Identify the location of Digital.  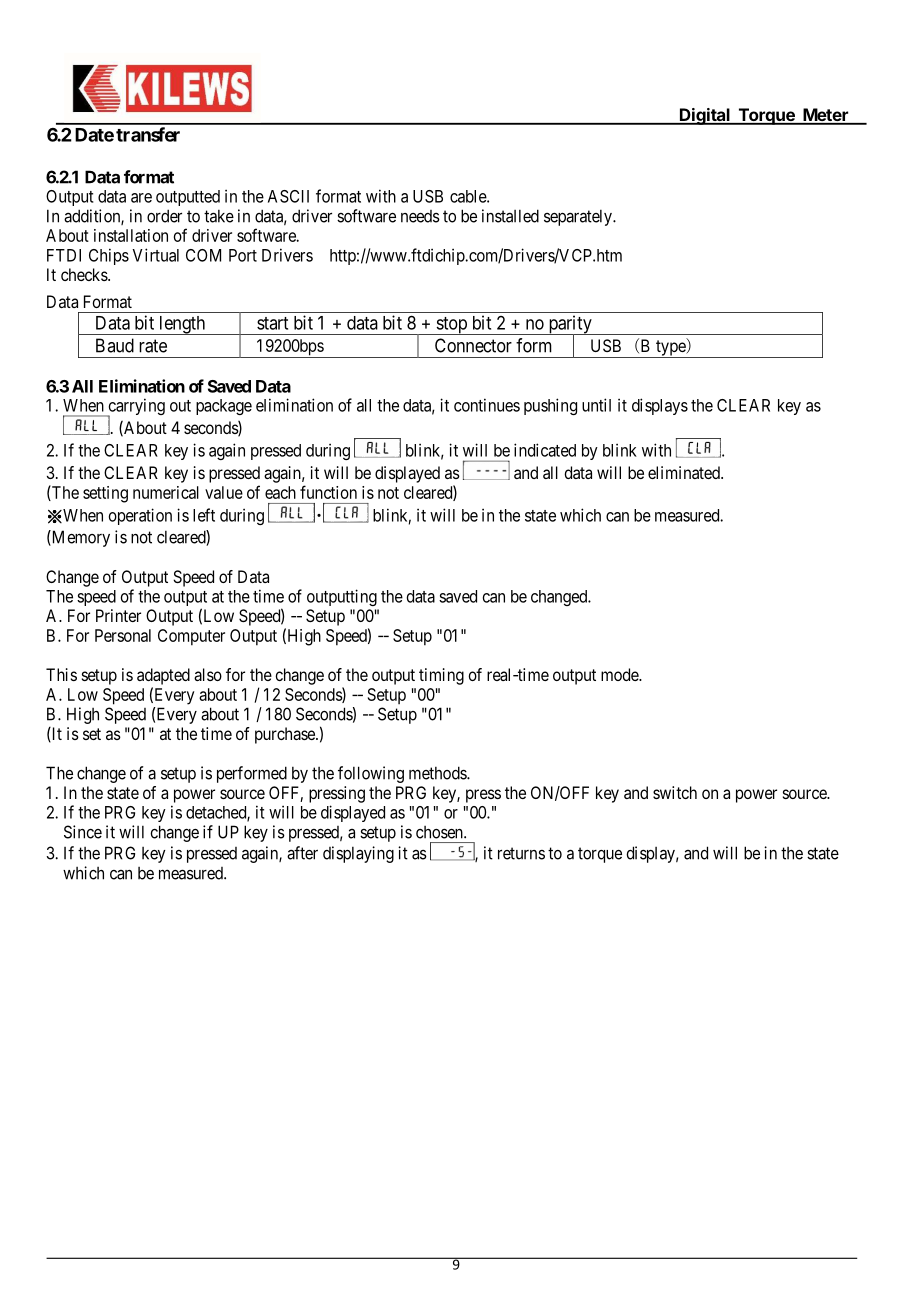
(705, 116).
